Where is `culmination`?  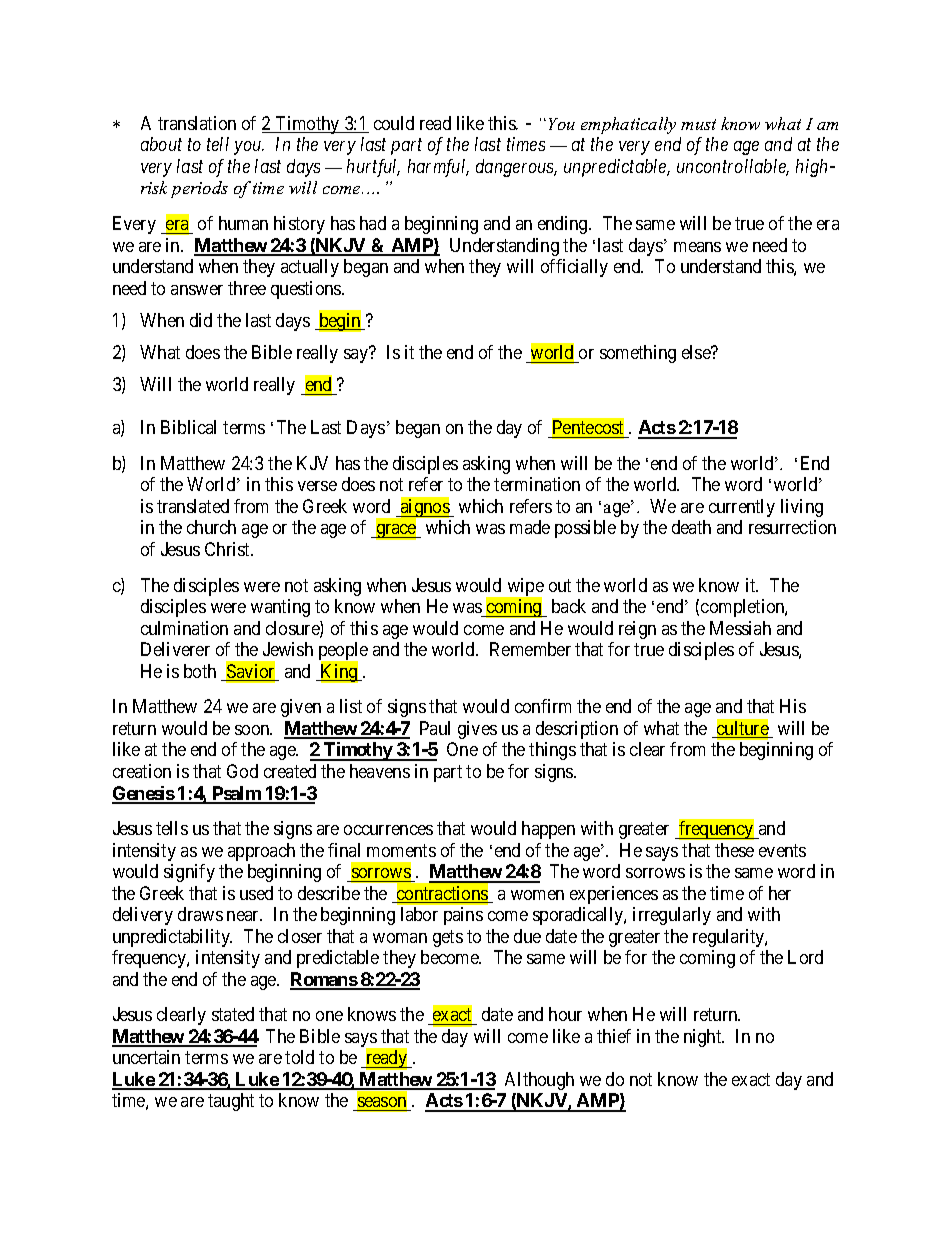
culmination is located at coordinates (184, 628).
